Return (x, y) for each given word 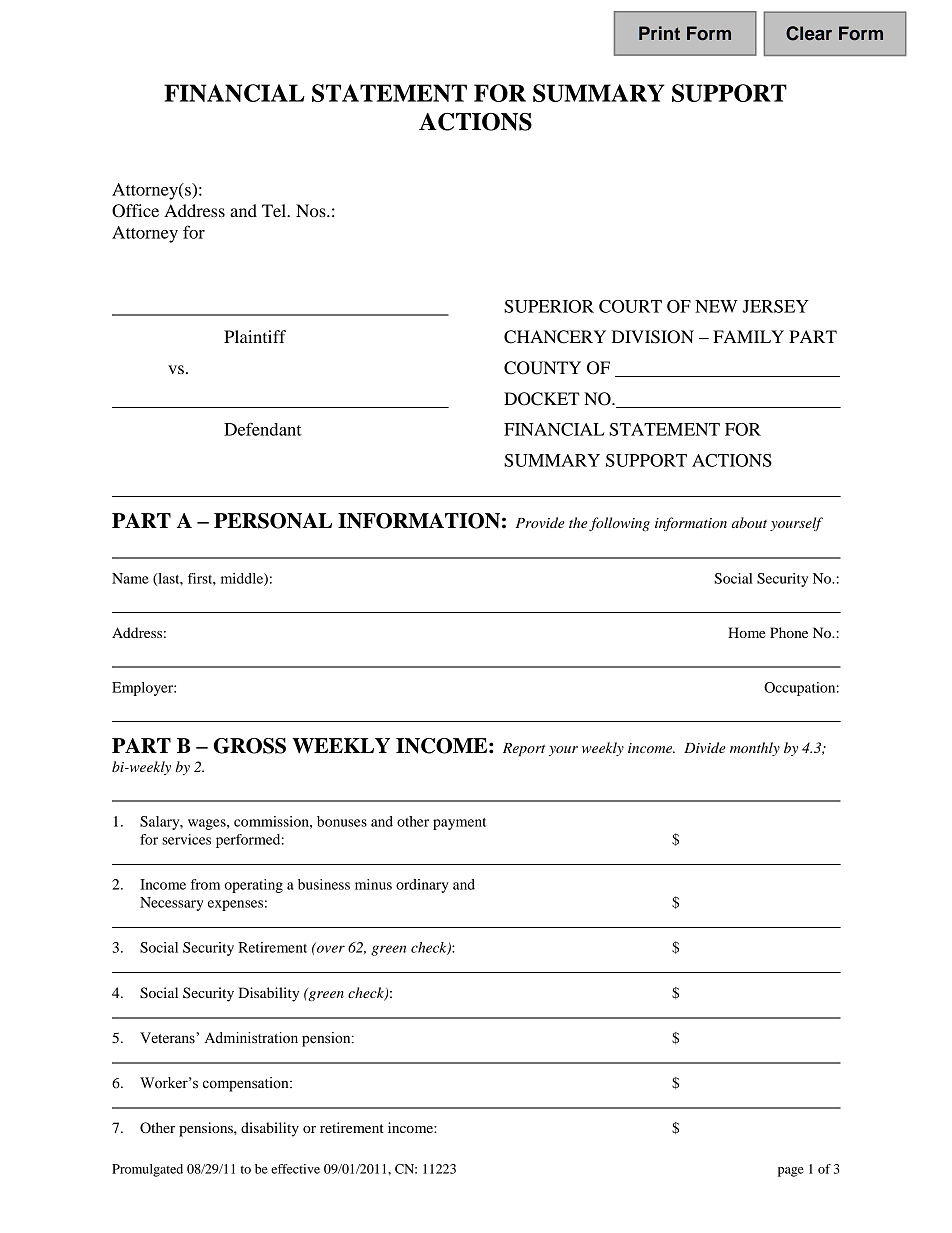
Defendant (263, 429)
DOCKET (542, 399)
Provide (540, 522)
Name (130, 578)
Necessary (172, 904)
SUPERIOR (549, 306)
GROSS (249, 746)
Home (747, 632)
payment (459, 824)
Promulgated (147, 1170)
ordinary (422, 886)
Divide (705, 747)
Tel (275, 210)
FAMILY (748, 336)
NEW (716, 306)
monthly (755, 749)
